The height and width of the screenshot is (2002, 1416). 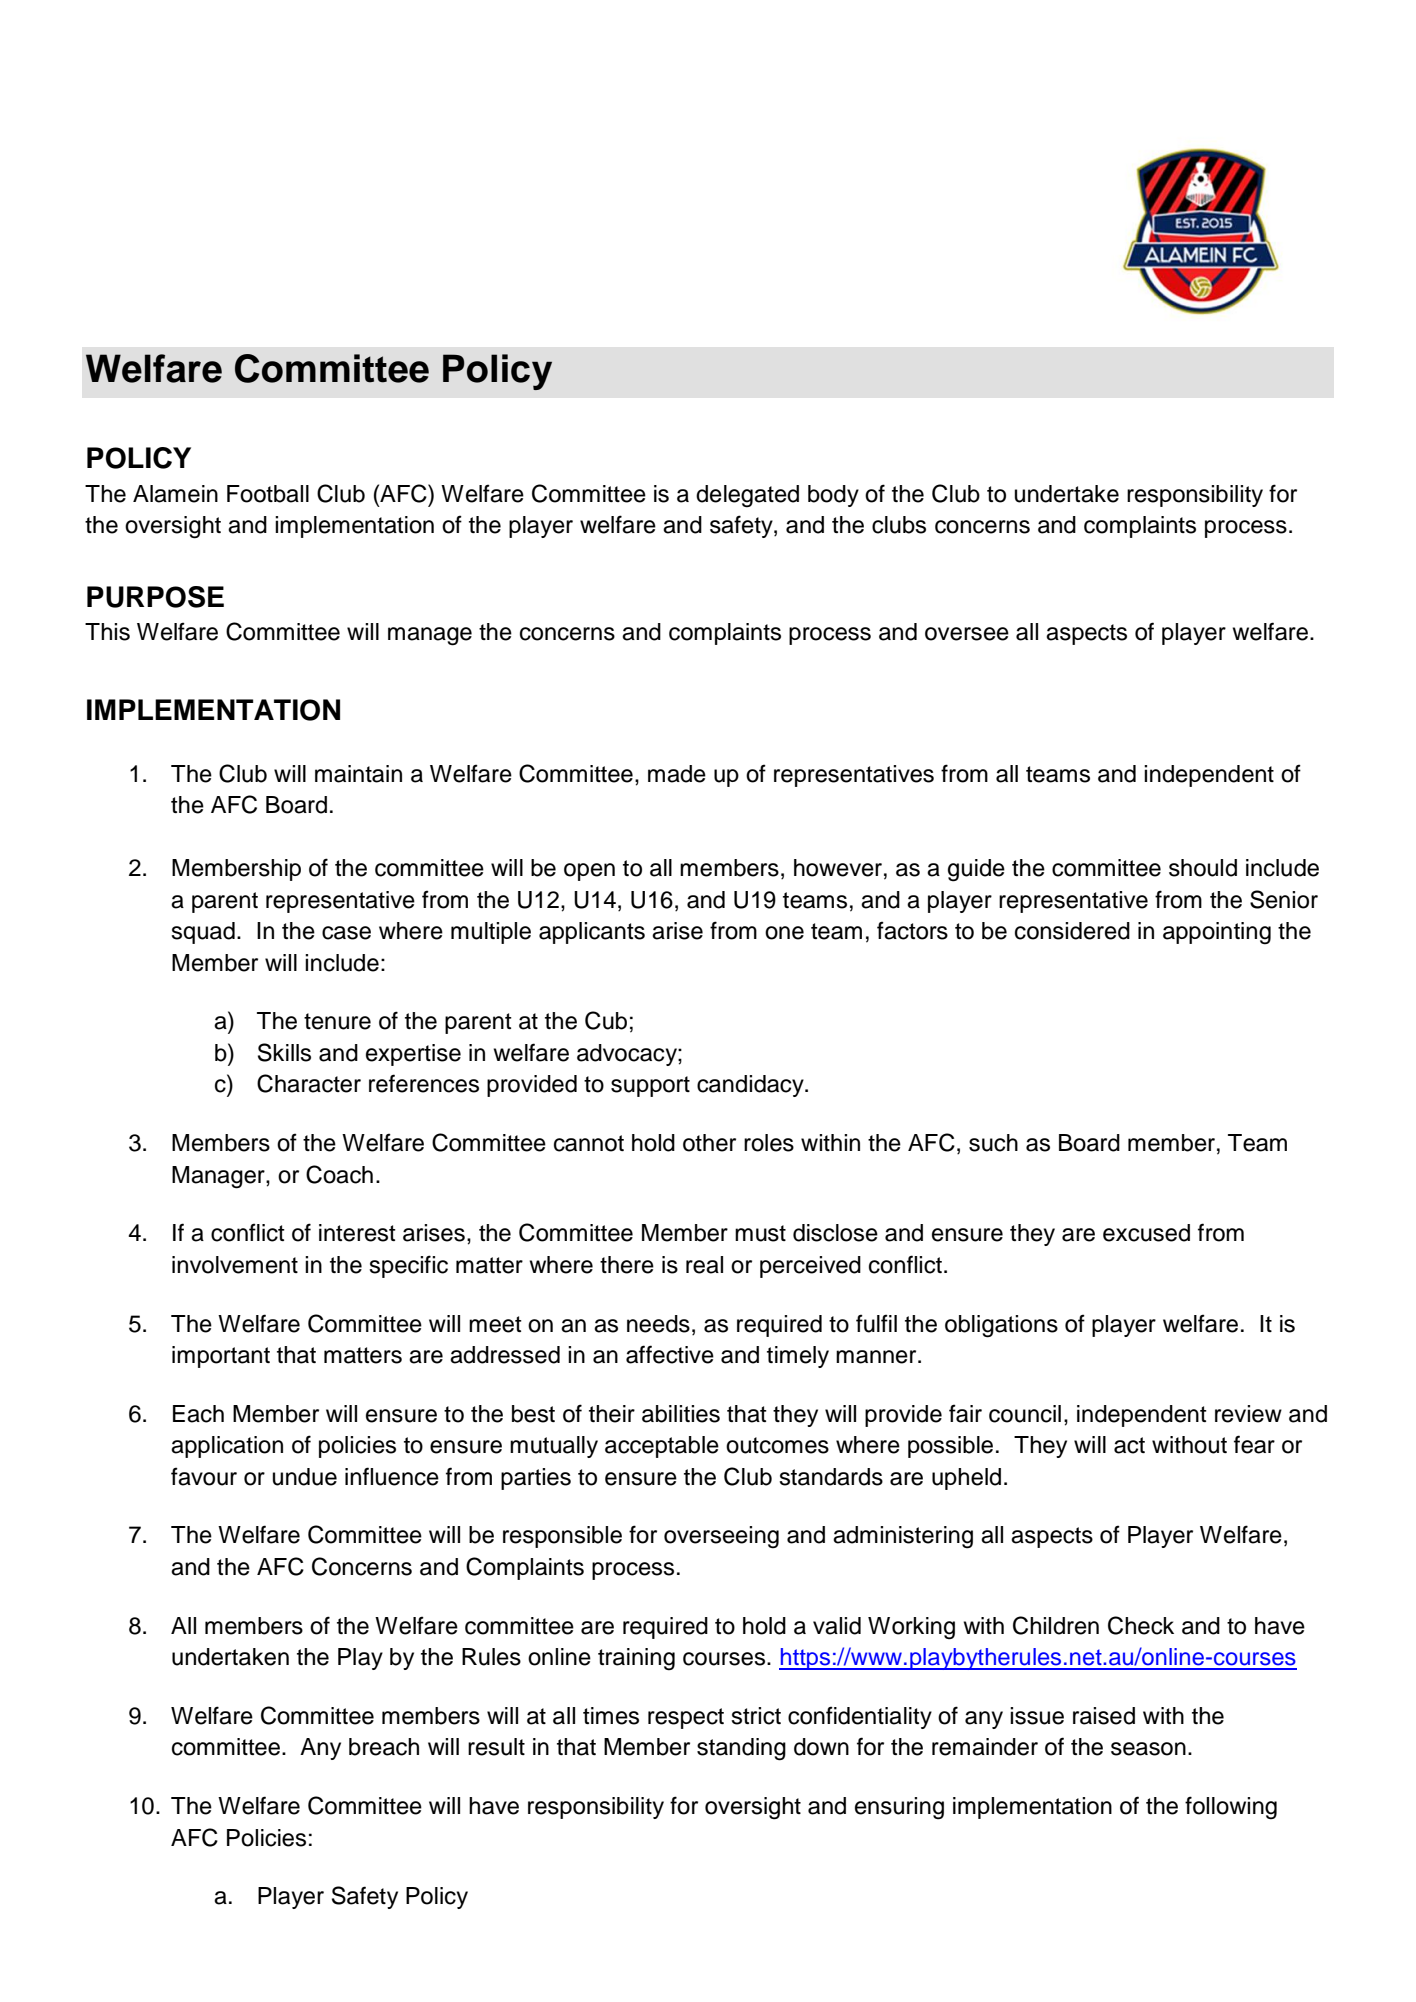 I want to click on fear, so click(x=1254, y=1444).
